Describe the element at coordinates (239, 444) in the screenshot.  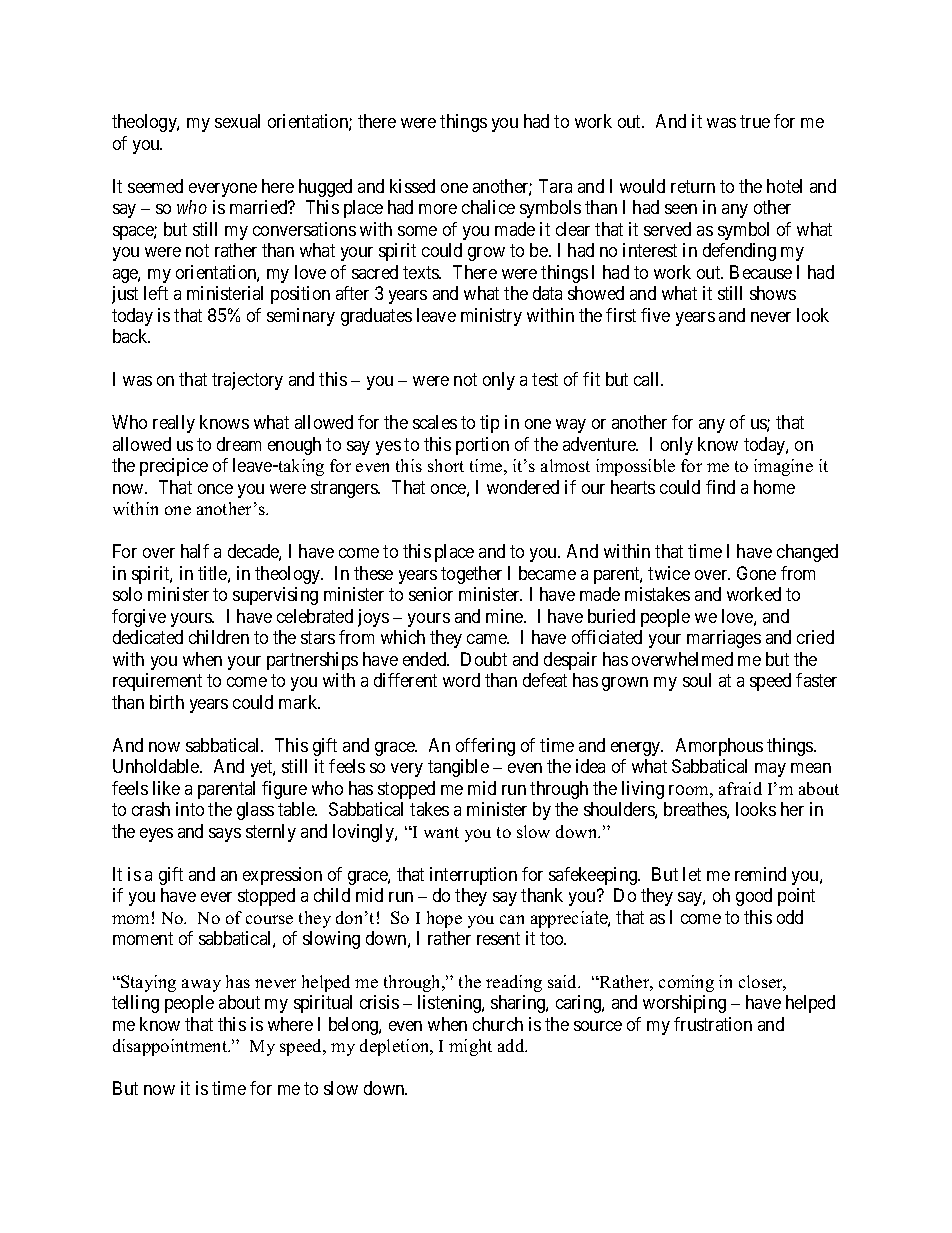
I see `dream` at that location.
